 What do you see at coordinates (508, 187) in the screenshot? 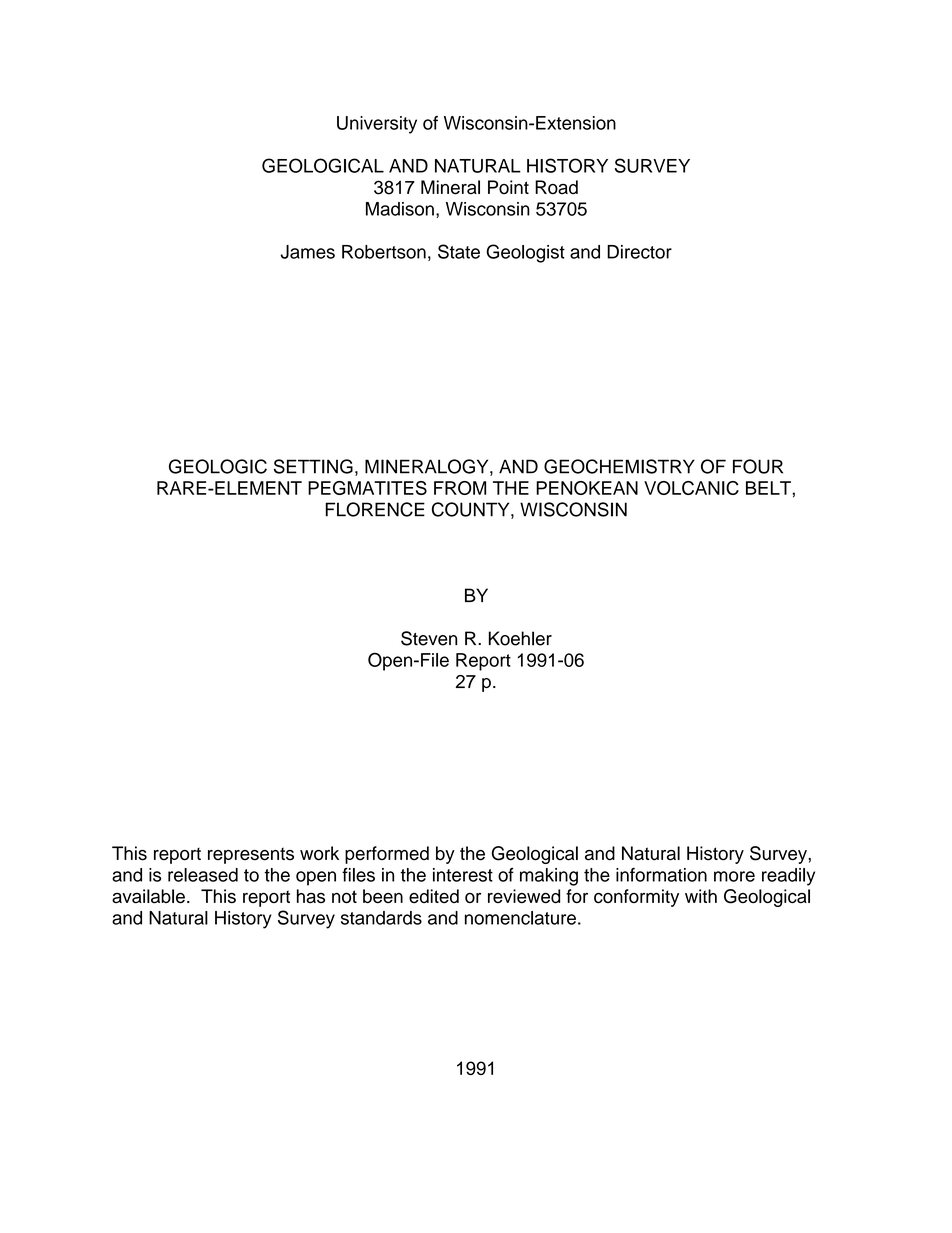
I see `Point` at bounding box center [508, 187].
